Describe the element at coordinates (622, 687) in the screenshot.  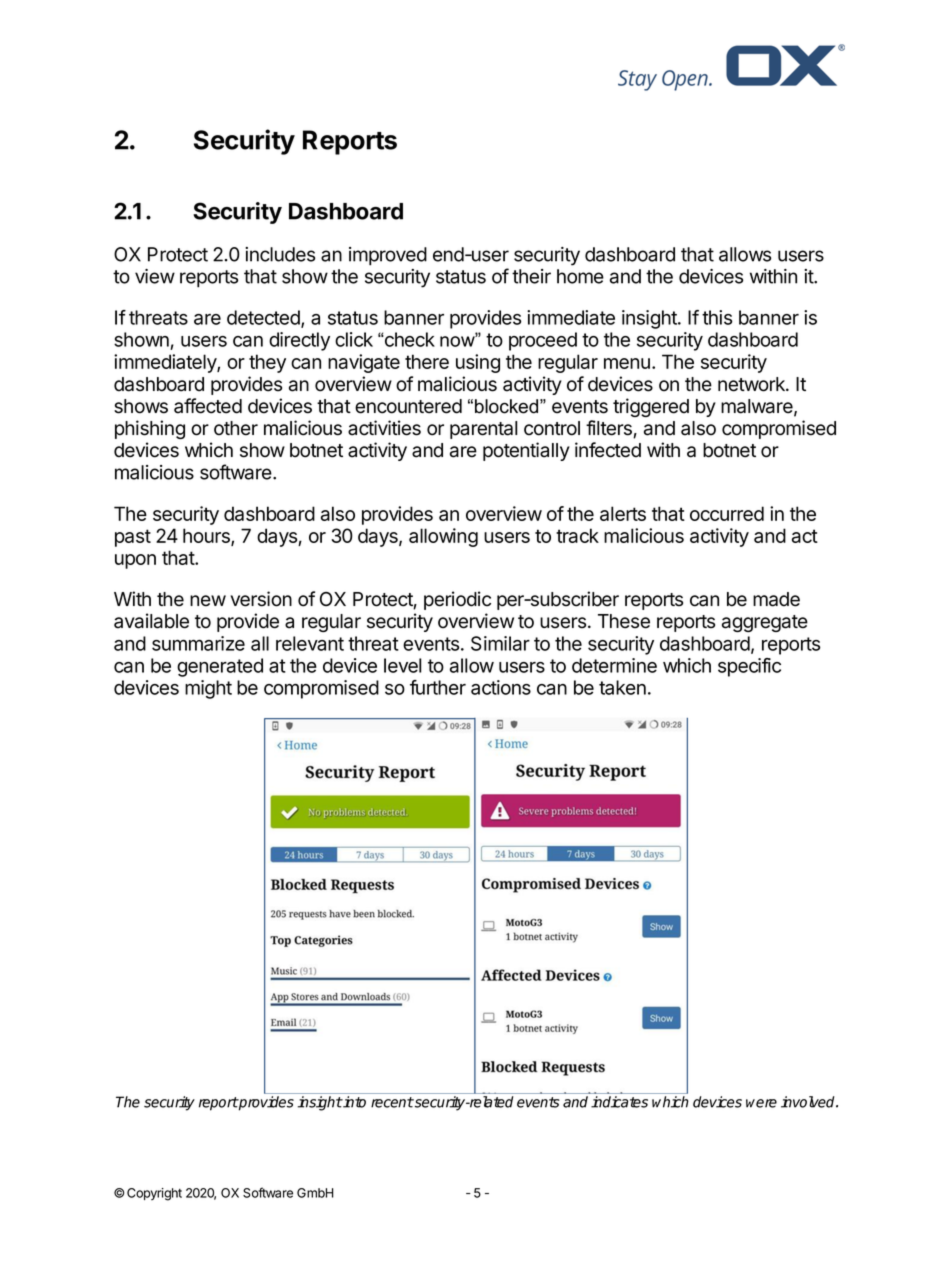
I see `taken` at that location.
